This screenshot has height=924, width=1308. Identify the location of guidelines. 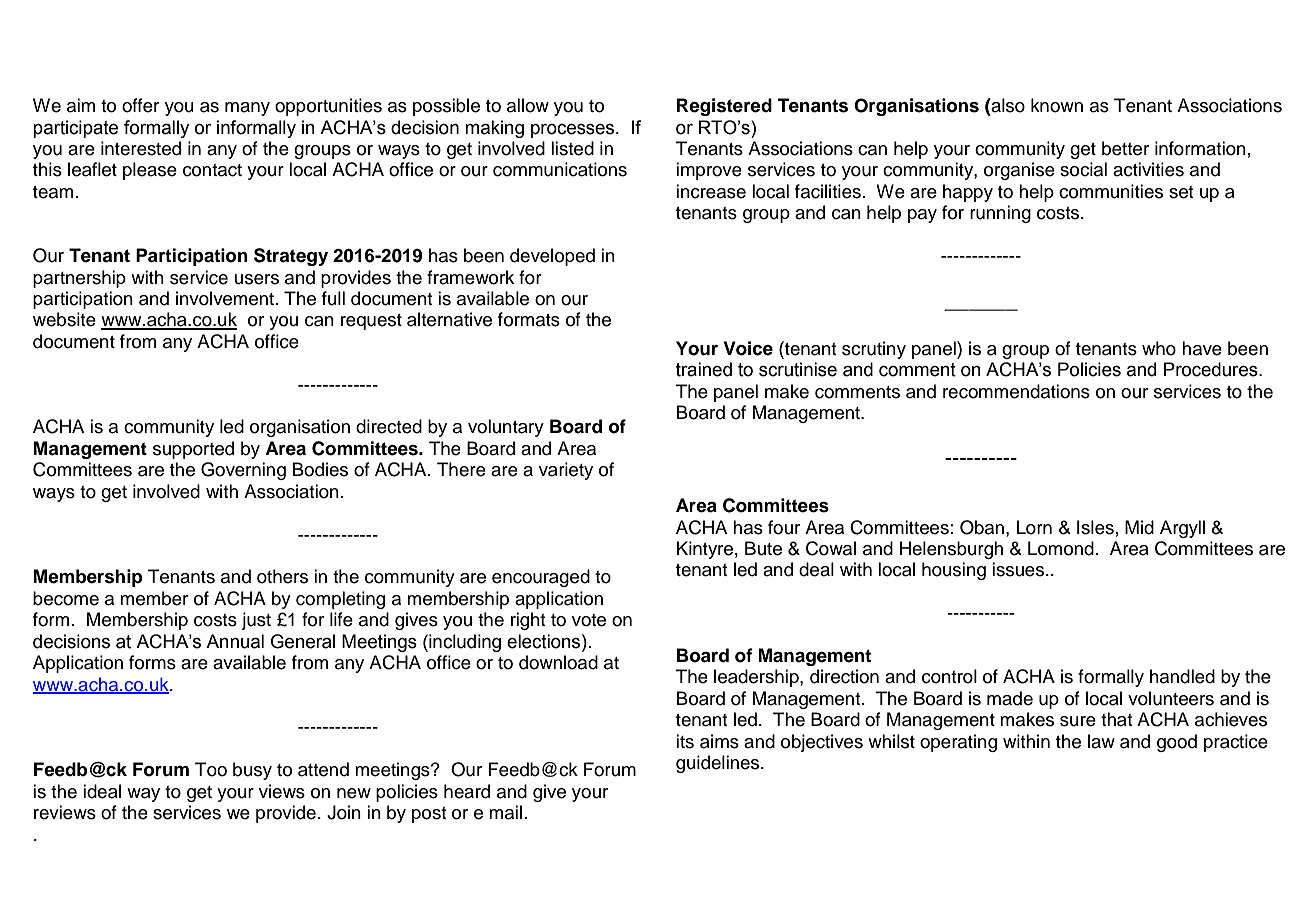
(719, 764).
